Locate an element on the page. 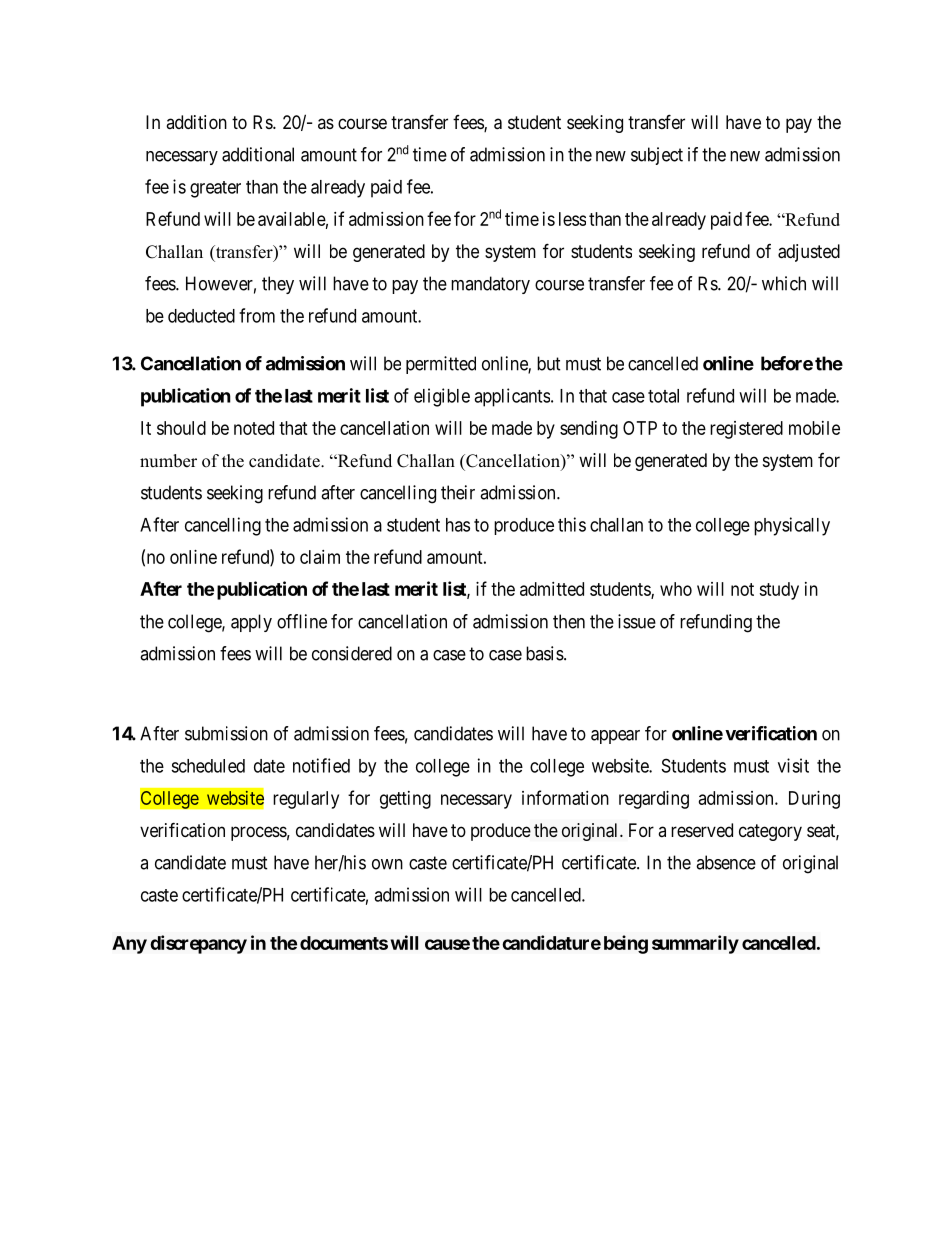 This image has height=1233, width=952. submission is located at coordinates (226, 733).
